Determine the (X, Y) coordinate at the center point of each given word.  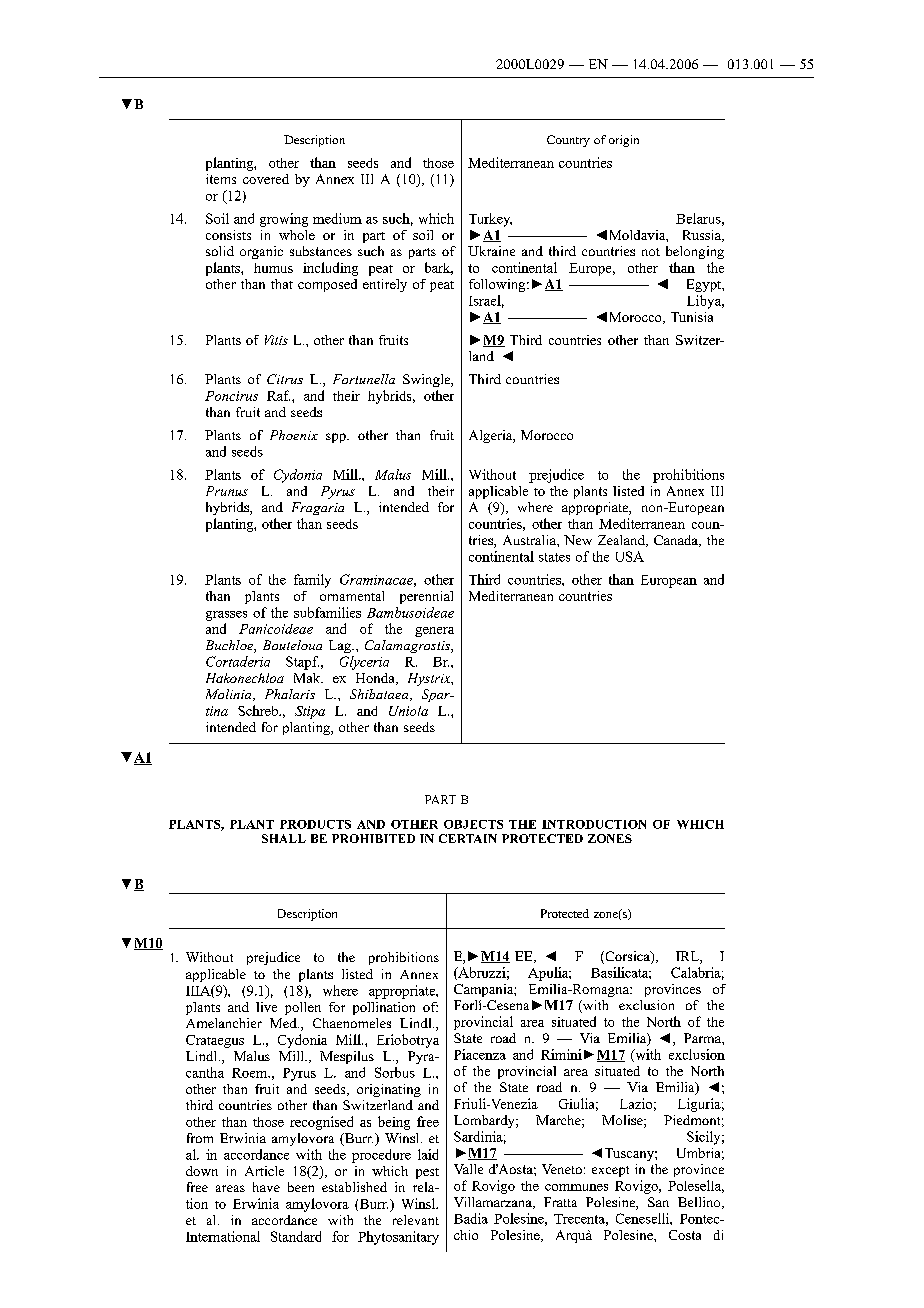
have (266, 1187)
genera (434, 632)
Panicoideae (276, 629)
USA (630, 556)
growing (284, 220)
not (651, 252)
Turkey (490, 220)
